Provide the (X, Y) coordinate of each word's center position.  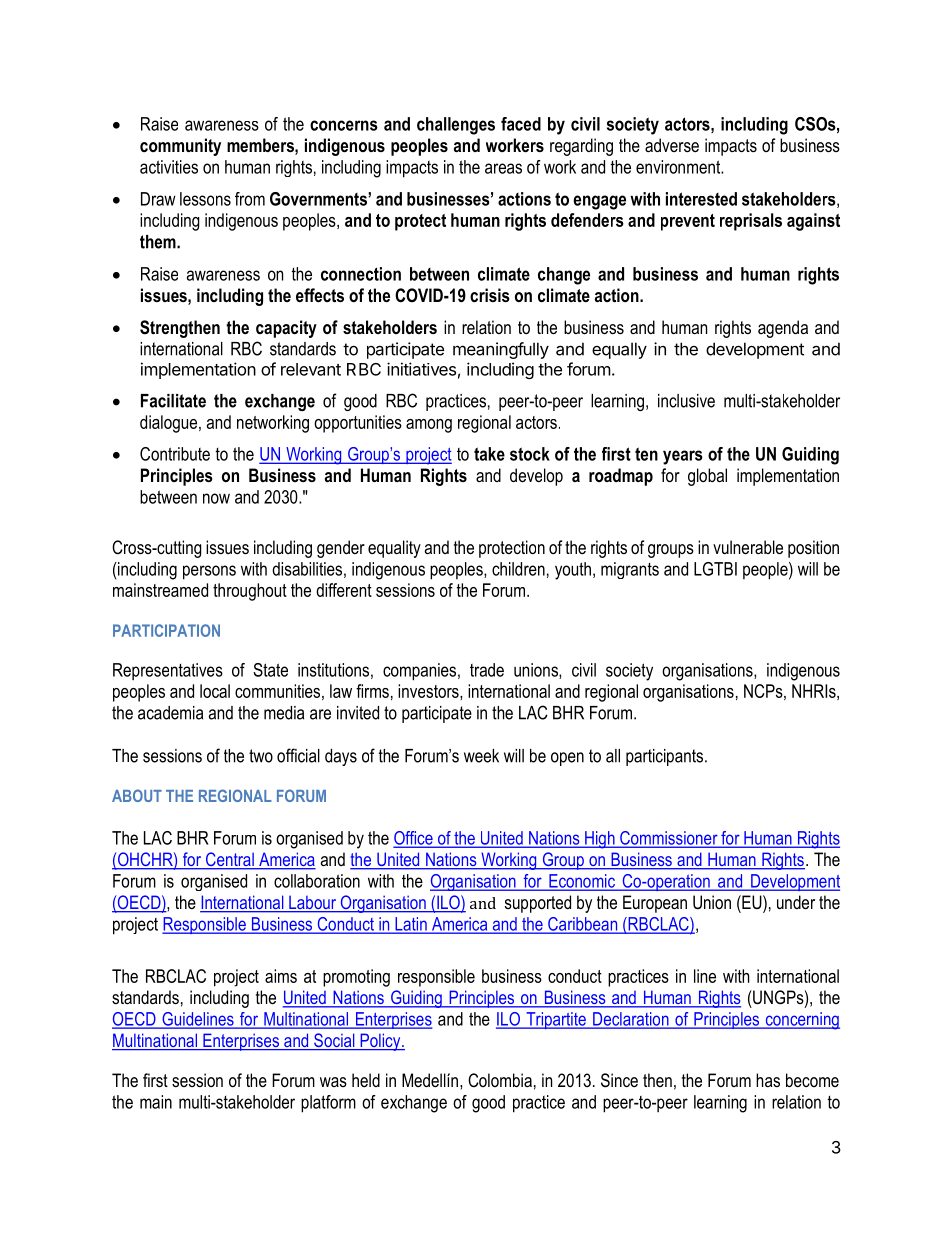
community (180, 147)
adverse (672, 145)
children (518, 569)
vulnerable (748, 547)
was (333, 1082)
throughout (250, 592)
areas (503, 168)
